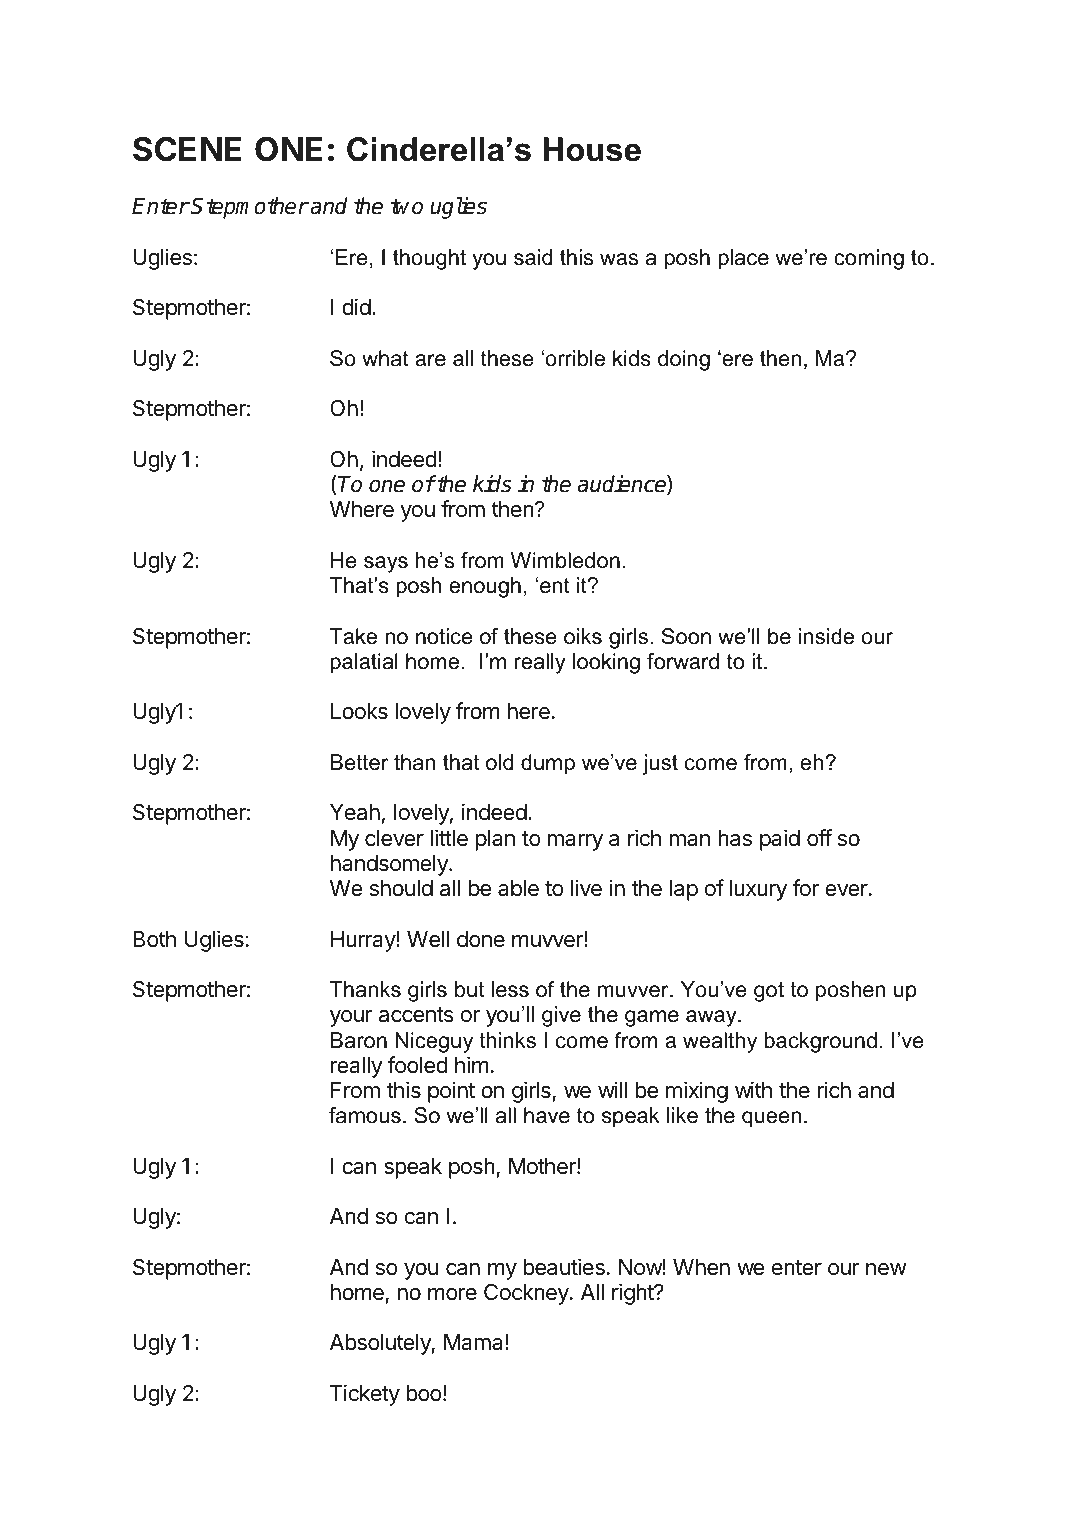 This screenshot has width=1089, height=1540. Describe the element at coordinates (592, 149) in the screenshot. I see `House` at that location.
